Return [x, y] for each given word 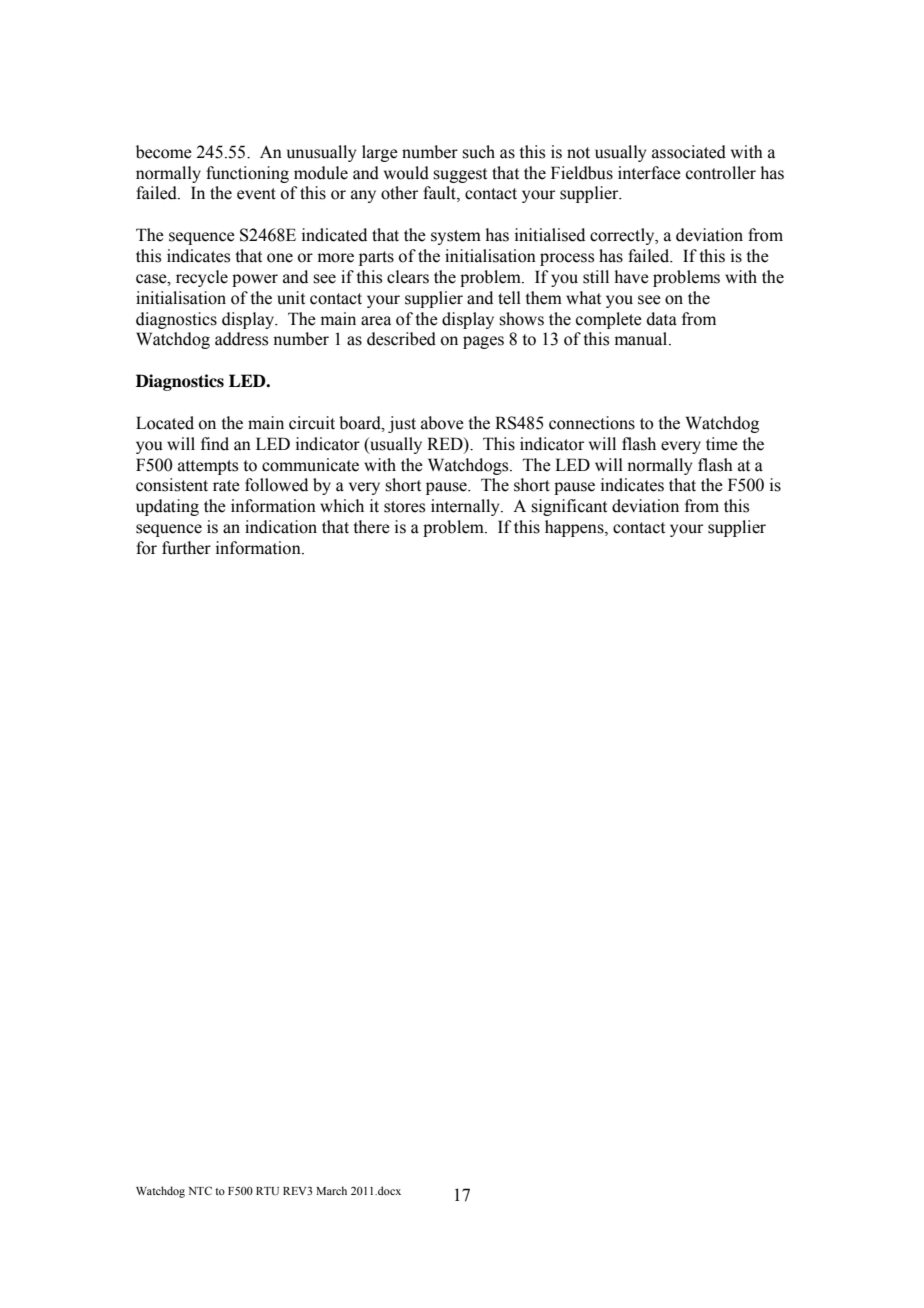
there [371, 527]
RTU [267, 1191]
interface [649, 173]
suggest [460, 175]
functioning [247, 174]
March [331, 1190]
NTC [200, 1190]
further [186, 548]
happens [575, 528]
